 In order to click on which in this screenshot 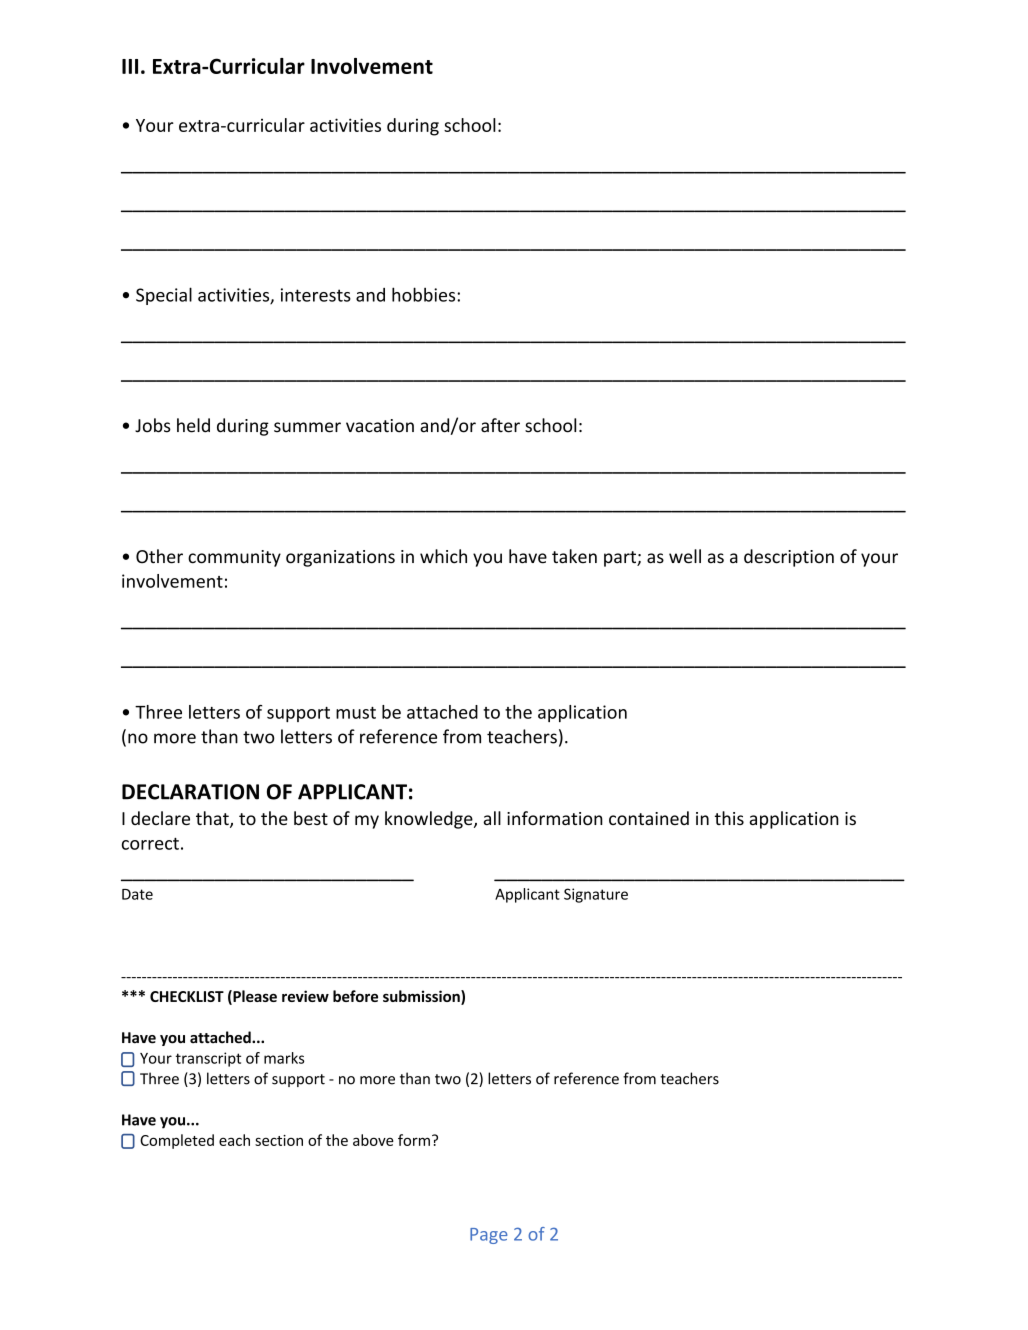, I will do `click(443, 556)`.
